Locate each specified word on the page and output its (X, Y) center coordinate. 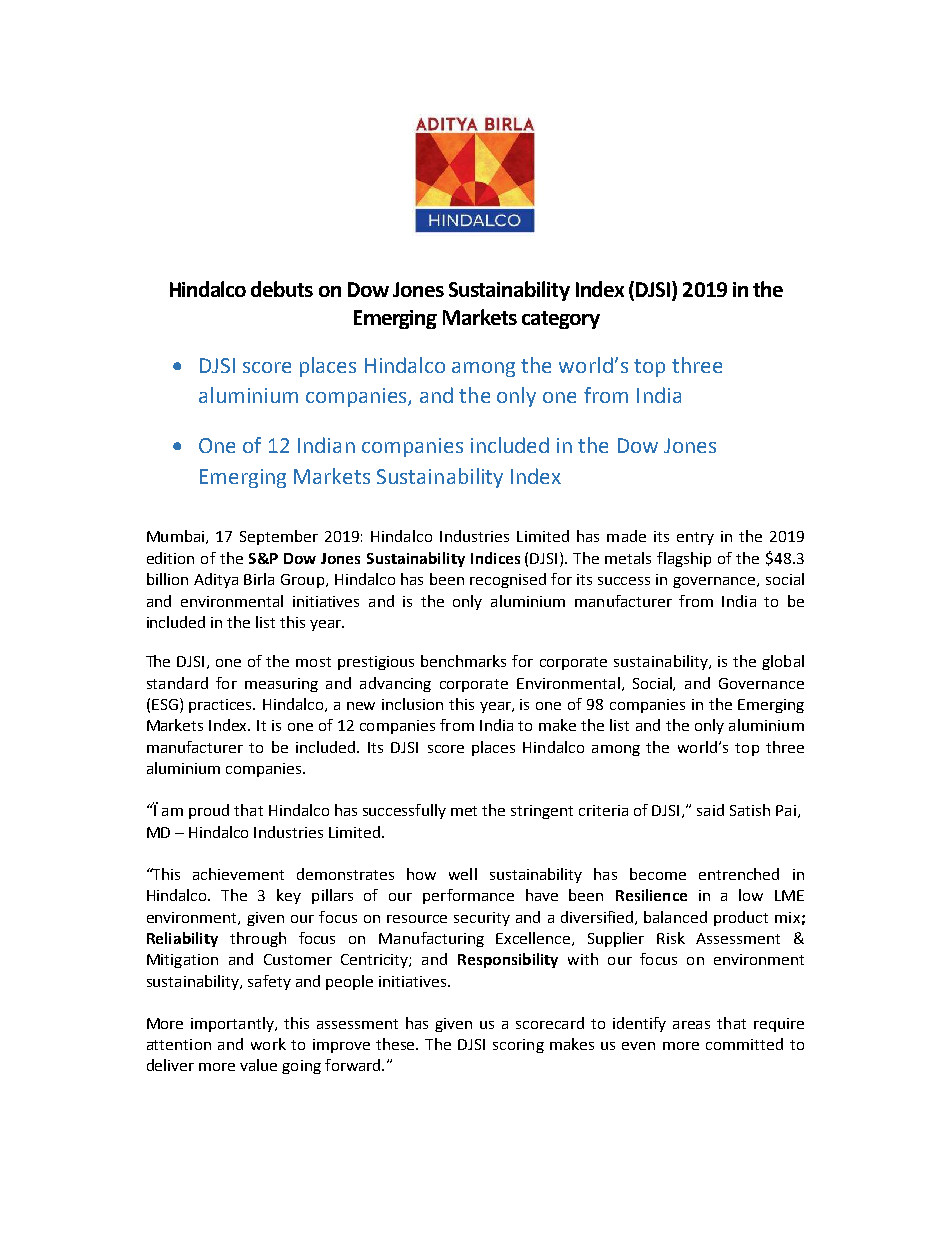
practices (222, 706)
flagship (684, 559)
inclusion (412, 704)
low (751, 895)
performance (468, 896)
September (279, 537)
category (561, 320)
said (710, 810)
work (268, 1044)
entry (695, 538)
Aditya (216, 580)
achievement (238, 874)
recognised (508, 580)
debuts (282, 289)
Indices (495, 558)
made (626, 536)
